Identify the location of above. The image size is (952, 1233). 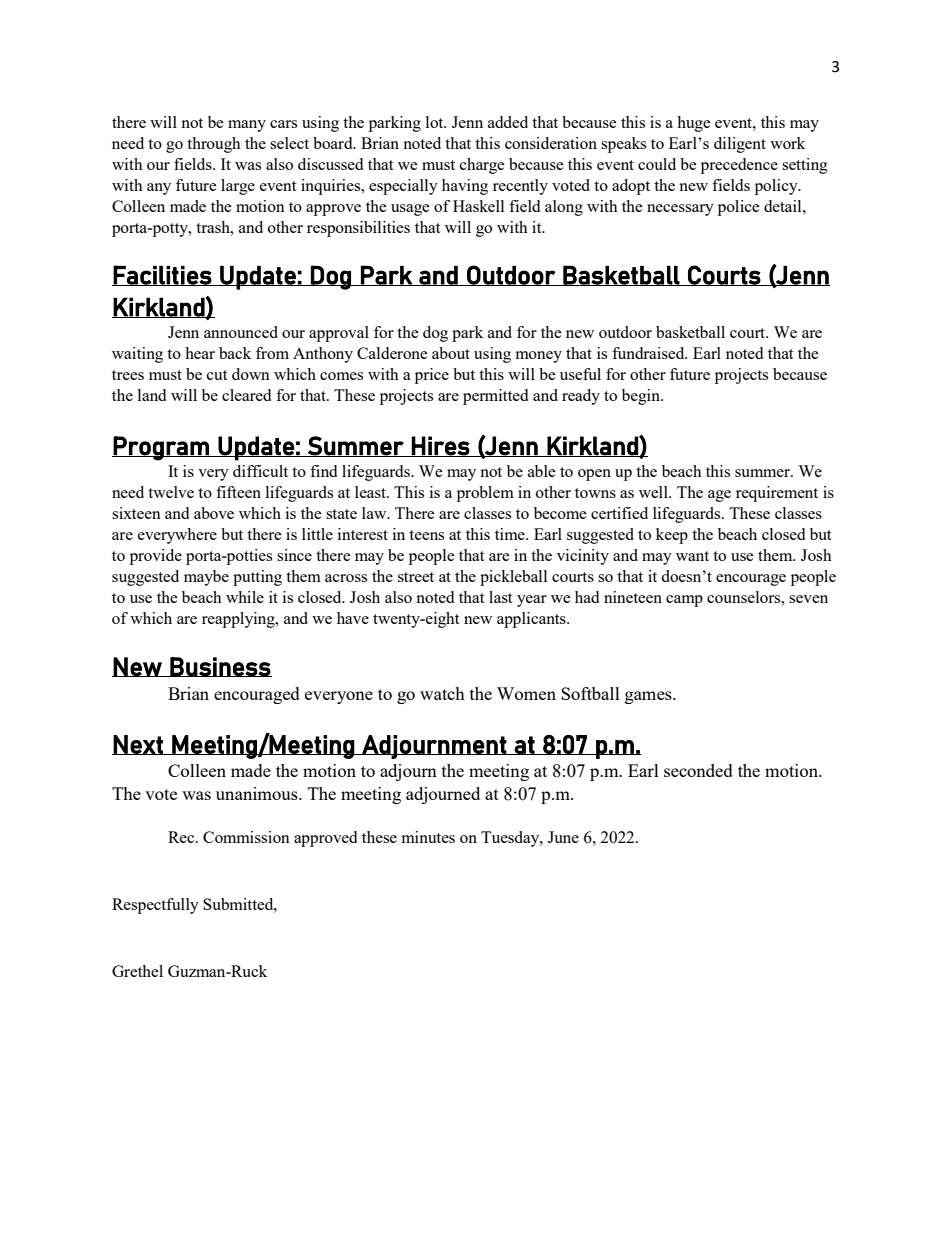
(214, 513).
